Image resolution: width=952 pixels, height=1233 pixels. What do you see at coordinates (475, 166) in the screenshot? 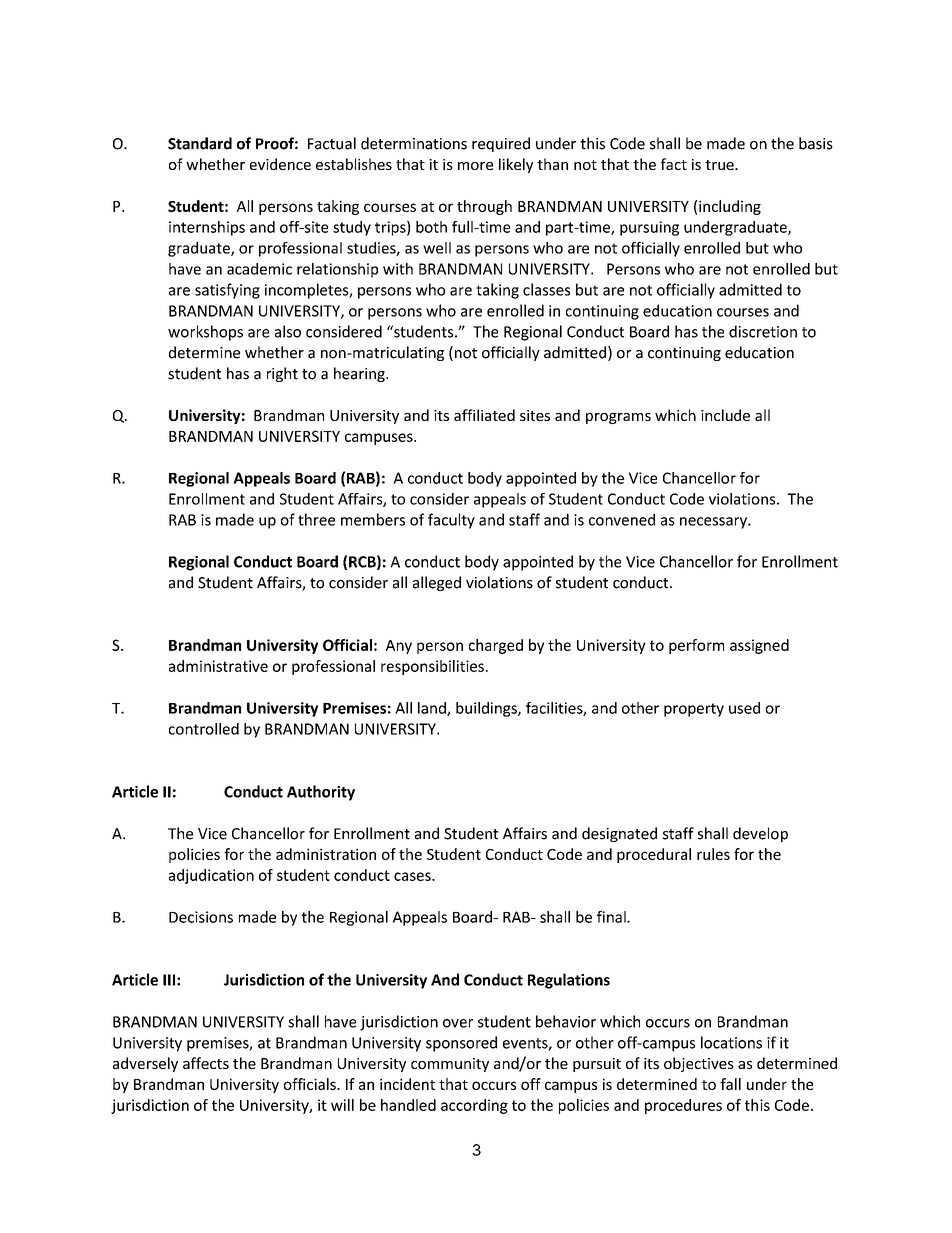
I see `more` at bounding box center [475, 166].
